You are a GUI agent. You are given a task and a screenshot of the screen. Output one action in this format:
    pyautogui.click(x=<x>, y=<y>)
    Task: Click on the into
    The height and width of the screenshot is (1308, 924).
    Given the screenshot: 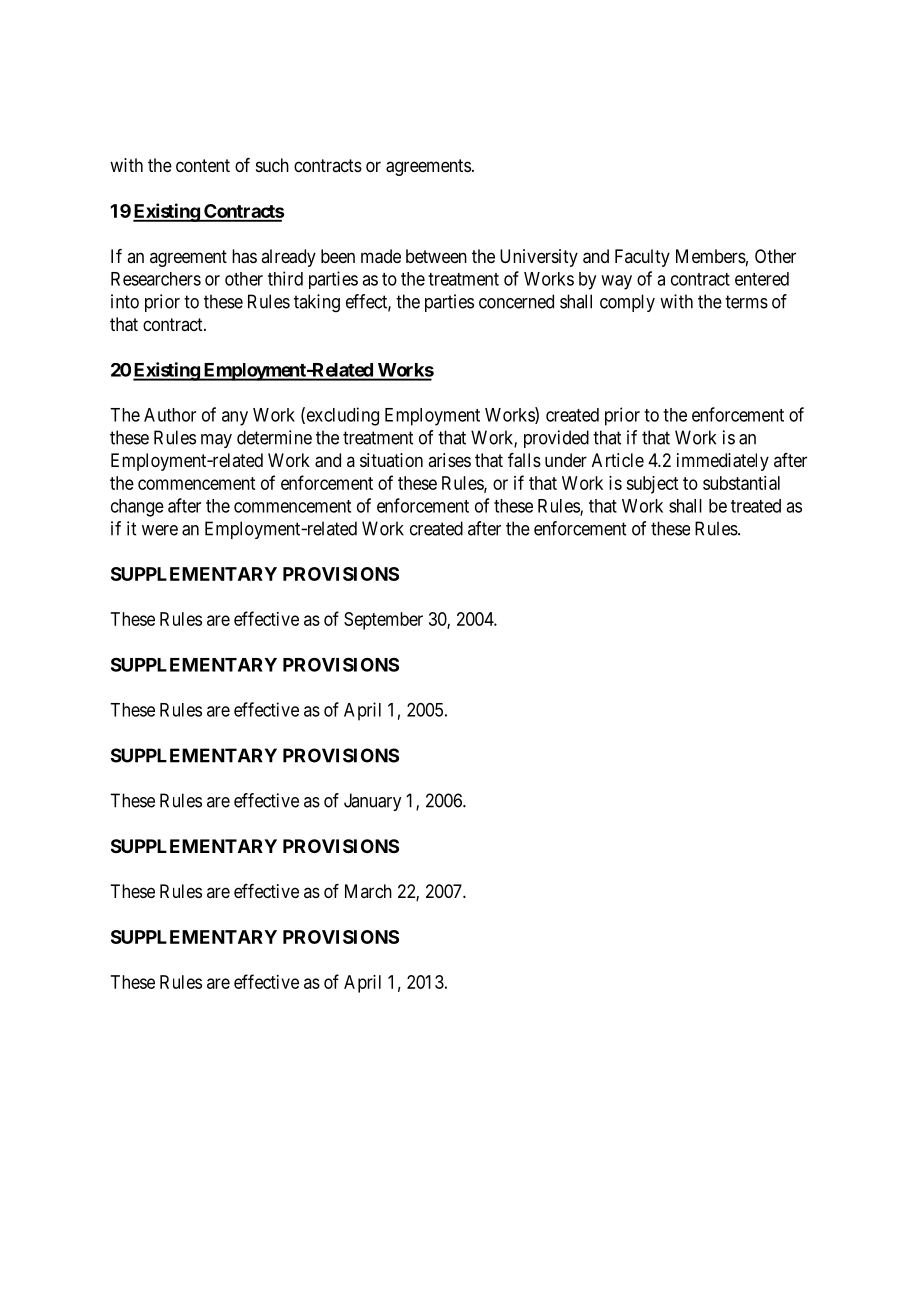 What is the action you would take?
    pyautogui.click(x=125, y=301)
